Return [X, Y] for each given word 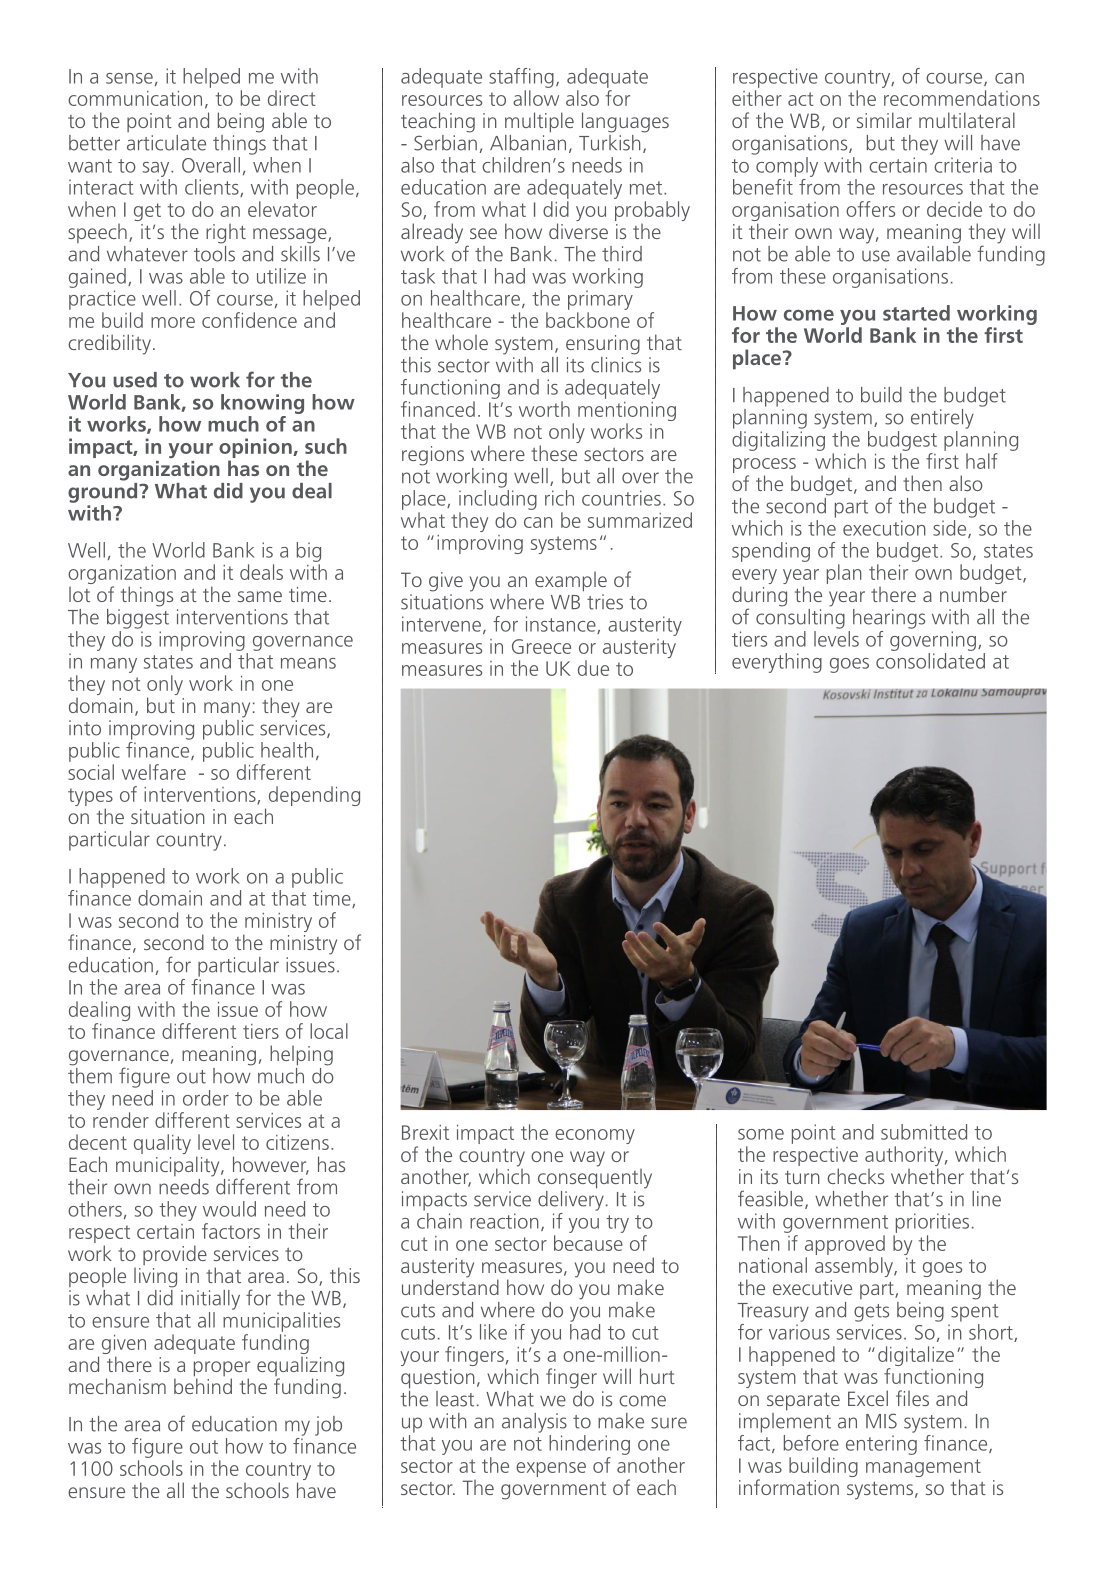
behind [203, 1385]
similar [884, 120]
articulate [166, 143]
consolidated [930, 661]
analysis [534, 1423]
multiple [539, 122]
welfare [154, 772]
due [593, 668]
